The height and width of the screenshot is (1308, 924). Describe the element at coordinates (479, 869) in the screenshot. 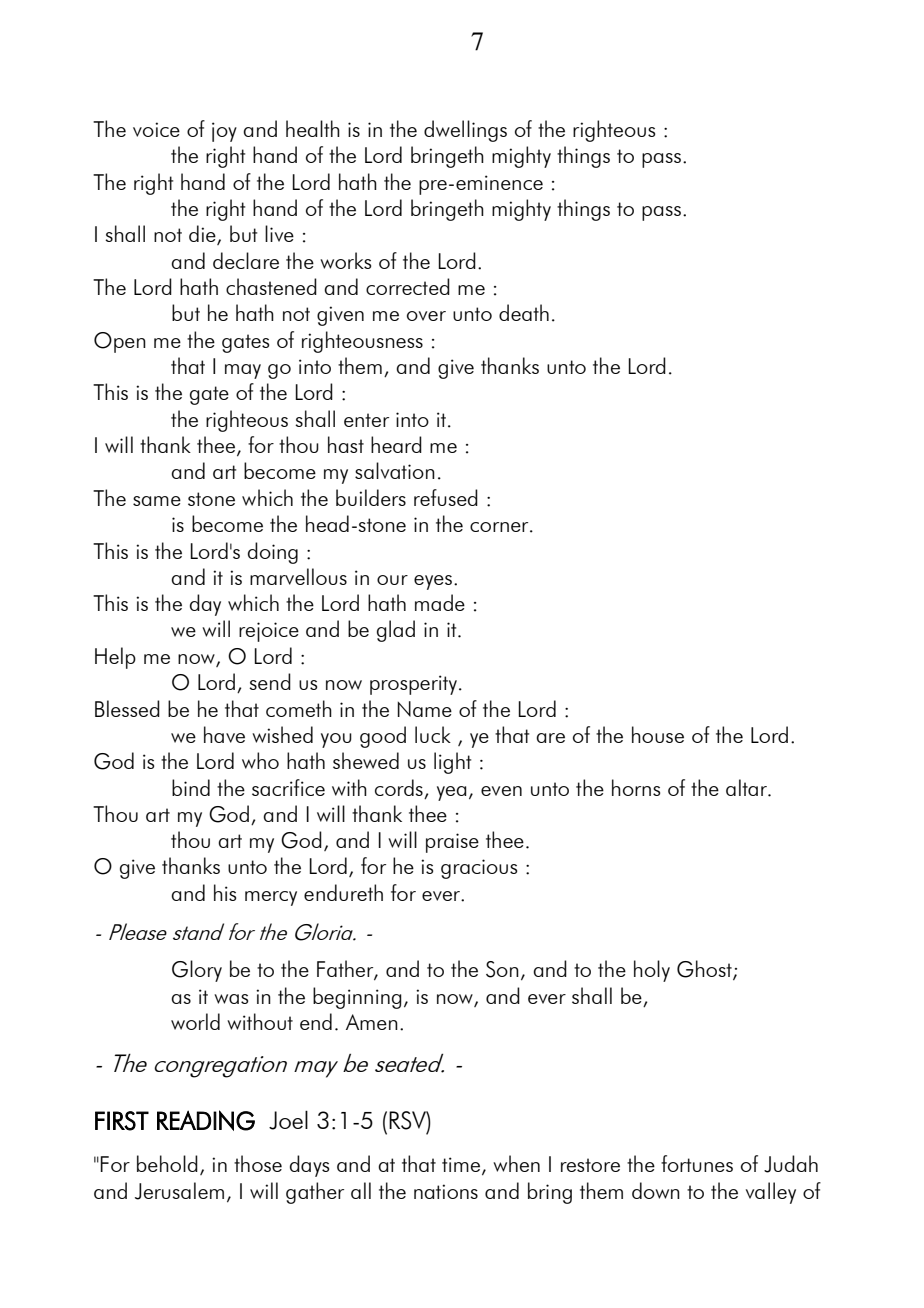

I see `gracious` at that location.
